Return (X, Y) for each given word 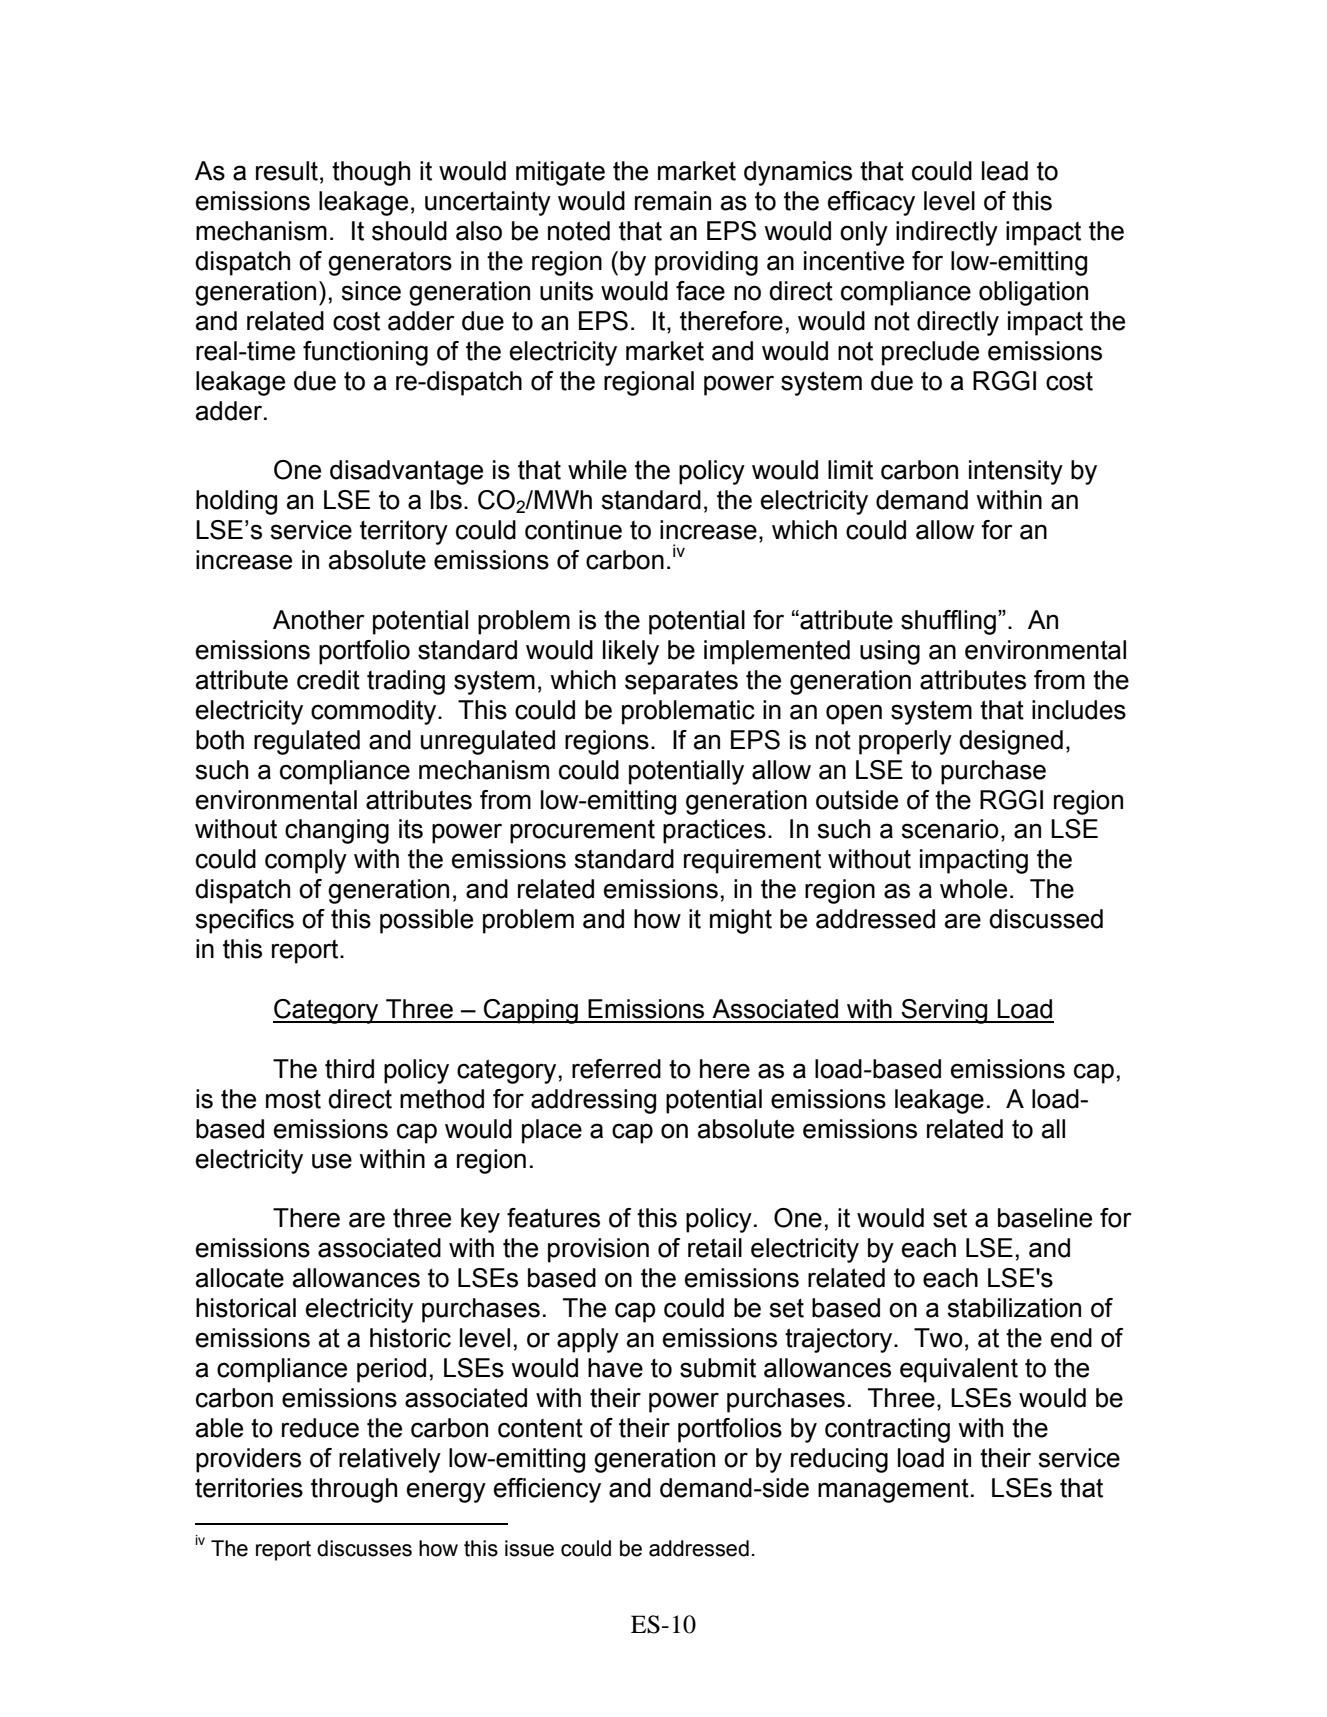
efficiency (547, 1490)
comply (306, 861)
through (354, 1490)
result (287, 171)
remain (673, 201)
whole (973, 889)
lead (1005, 171)
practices (714, 831)
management (893, 1490)
